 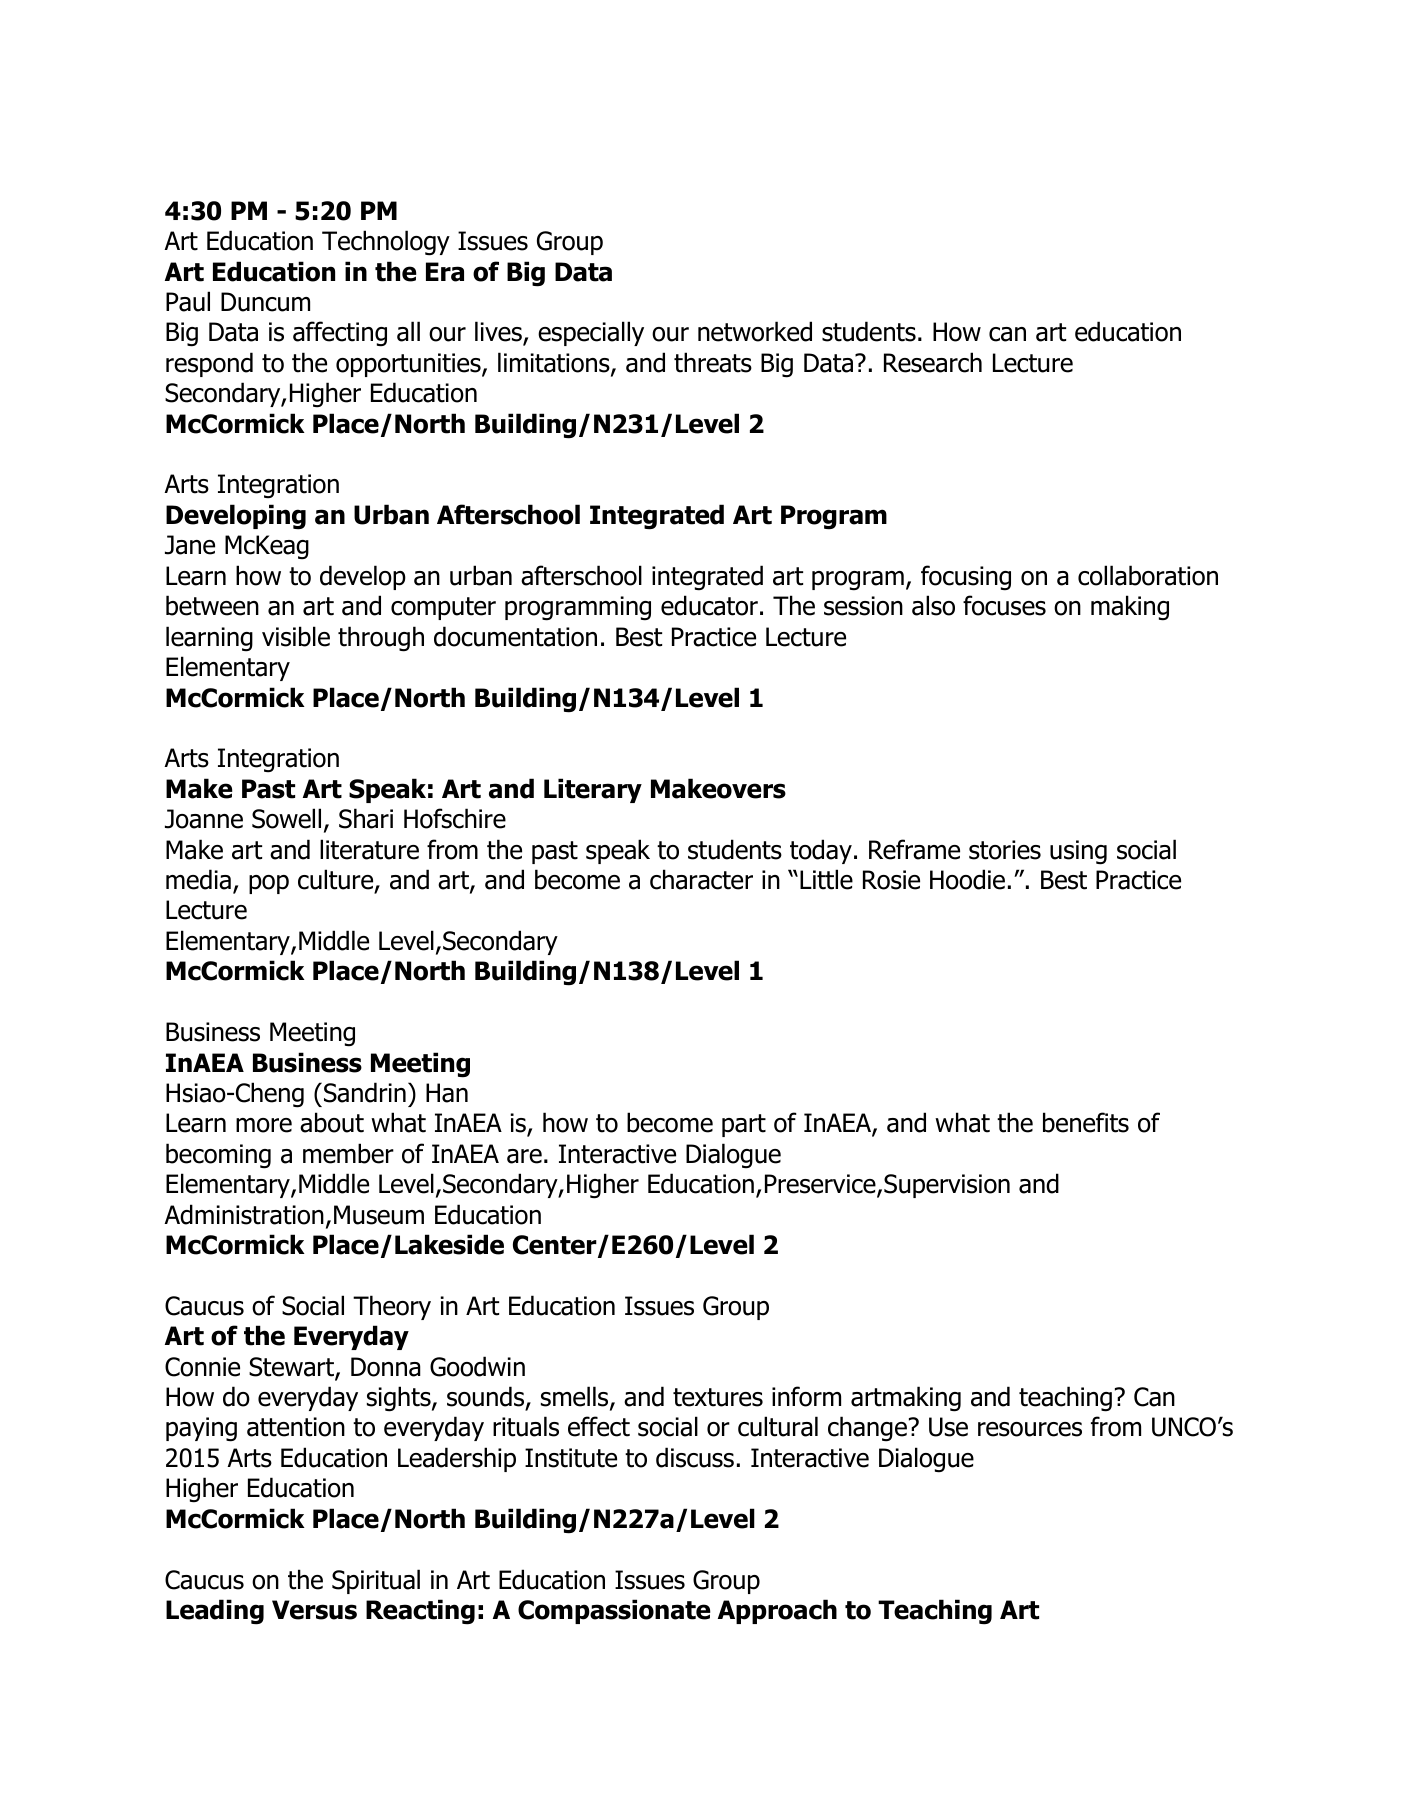 What do you see at coordinates (614, 1611) in the image?
I see `Compassionate` at bounding box center [614, 1611].
